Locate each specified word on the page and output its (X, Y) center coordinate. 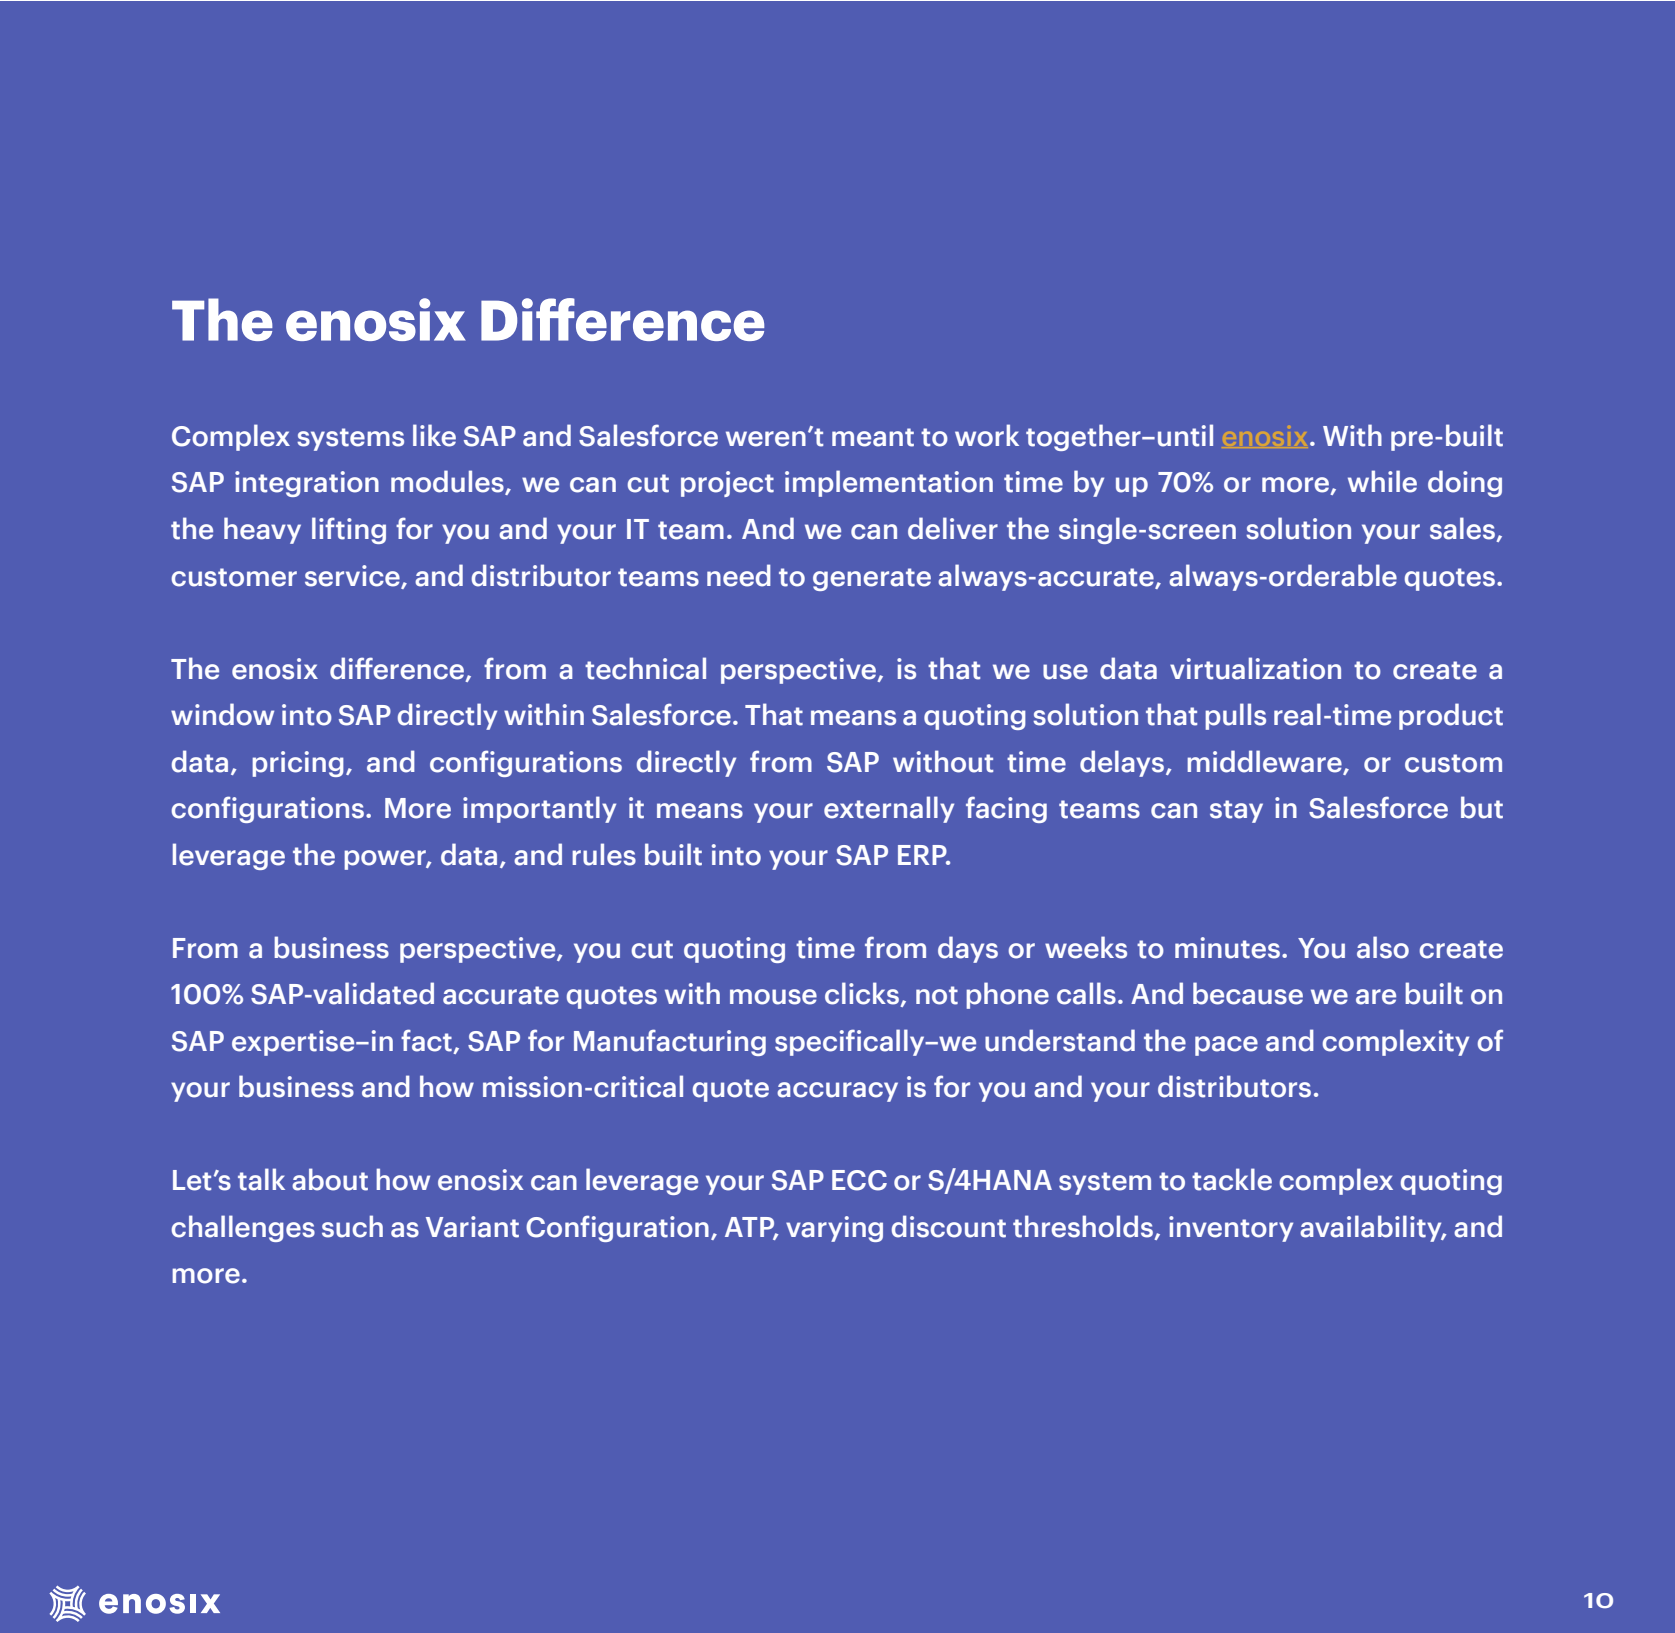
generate (872, 579)
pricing (298, 764)
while (1382, 481)
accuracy (837, 1092)
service (353, 576)
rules (604, 854)
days (968, 949)
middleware (1265, 762)
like (434, 435)
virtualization (1255, 668)
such (352, 1226)
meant (873, 437)
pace (1226, 1046)
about (330, 1179)
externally (889, 809)
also (1383, 947)
